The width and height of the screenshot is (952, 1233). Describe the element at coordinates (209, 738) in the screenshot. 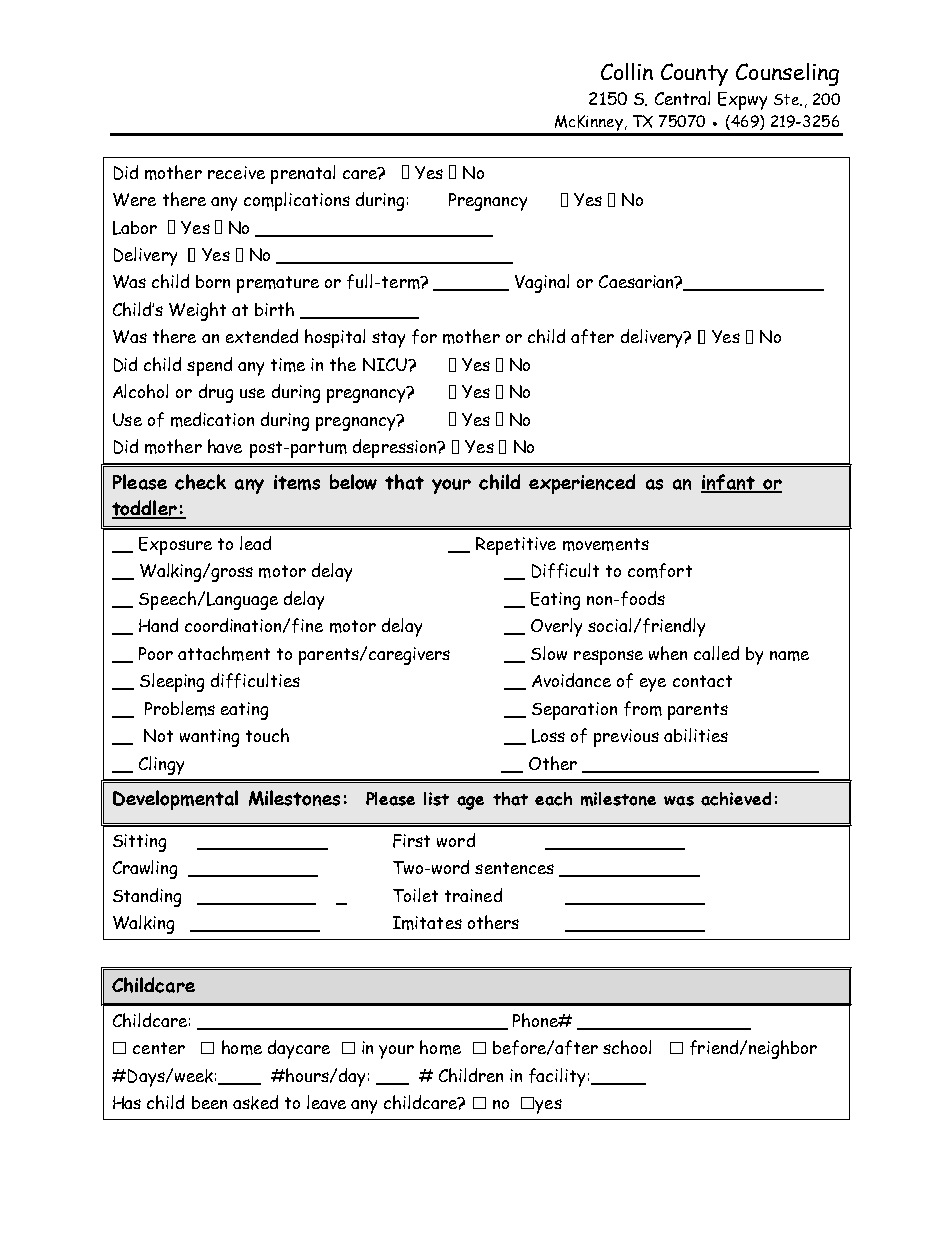

I see `wanting` at that location.
